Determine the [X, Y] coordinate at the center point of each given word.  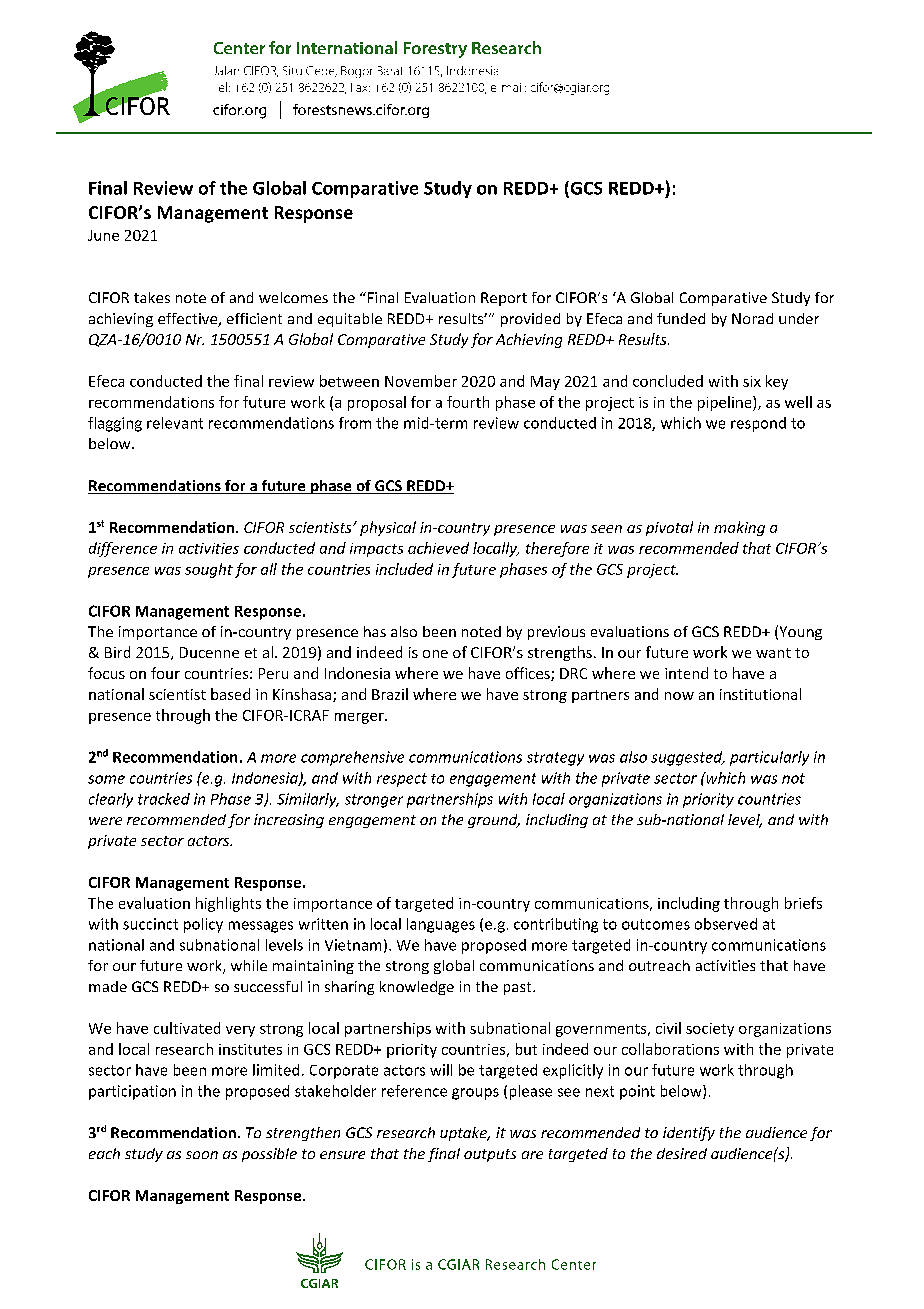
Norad [752, 318]
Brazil [390, 694]
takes [152, 297]
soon [202, 1155]
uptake [465, 1134]
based [230, 694]
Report [504, 299]
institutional [760, 694]
